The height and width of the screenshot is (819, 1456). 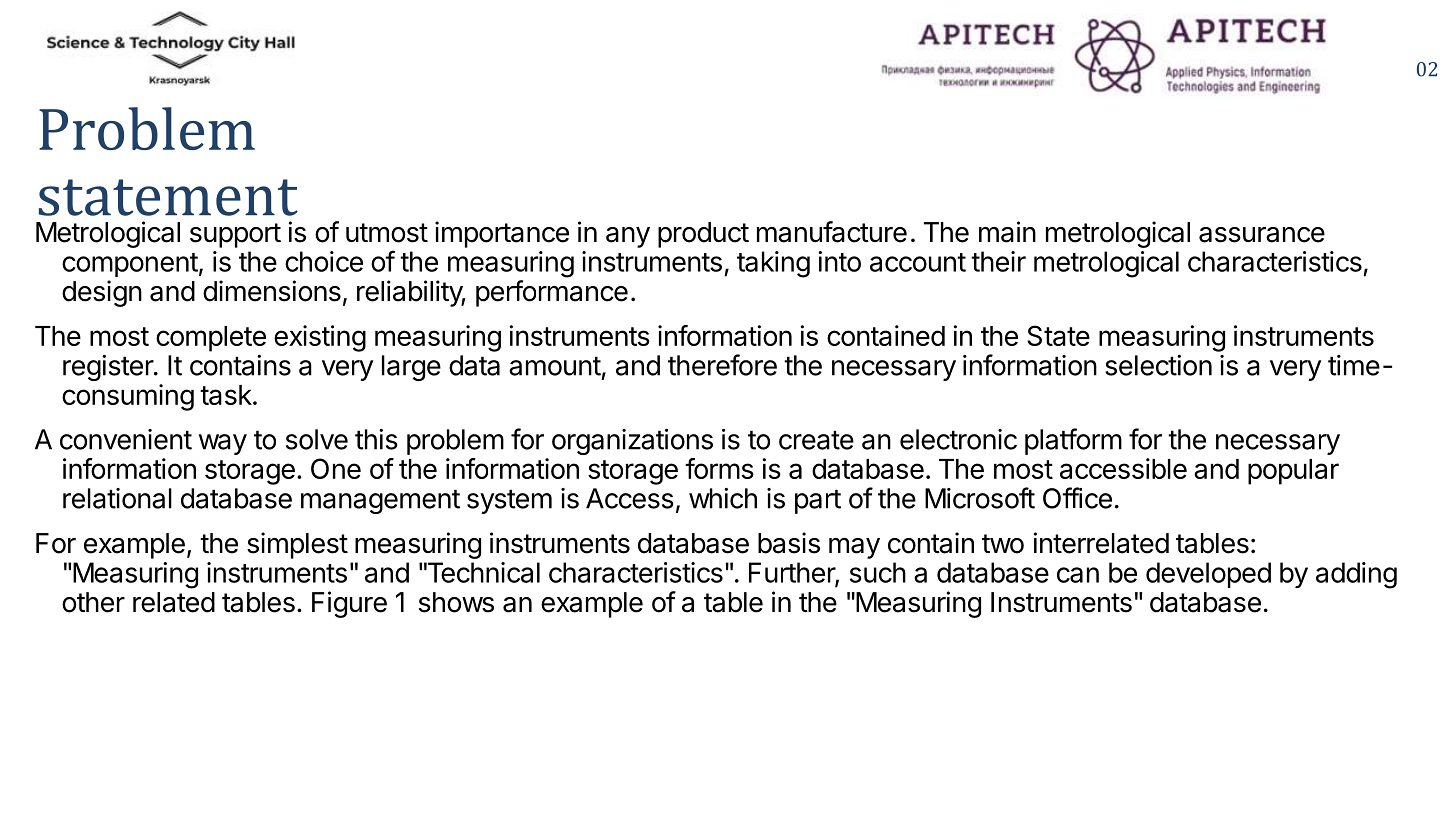 I want to click on create, so click(x=816, y=440).
